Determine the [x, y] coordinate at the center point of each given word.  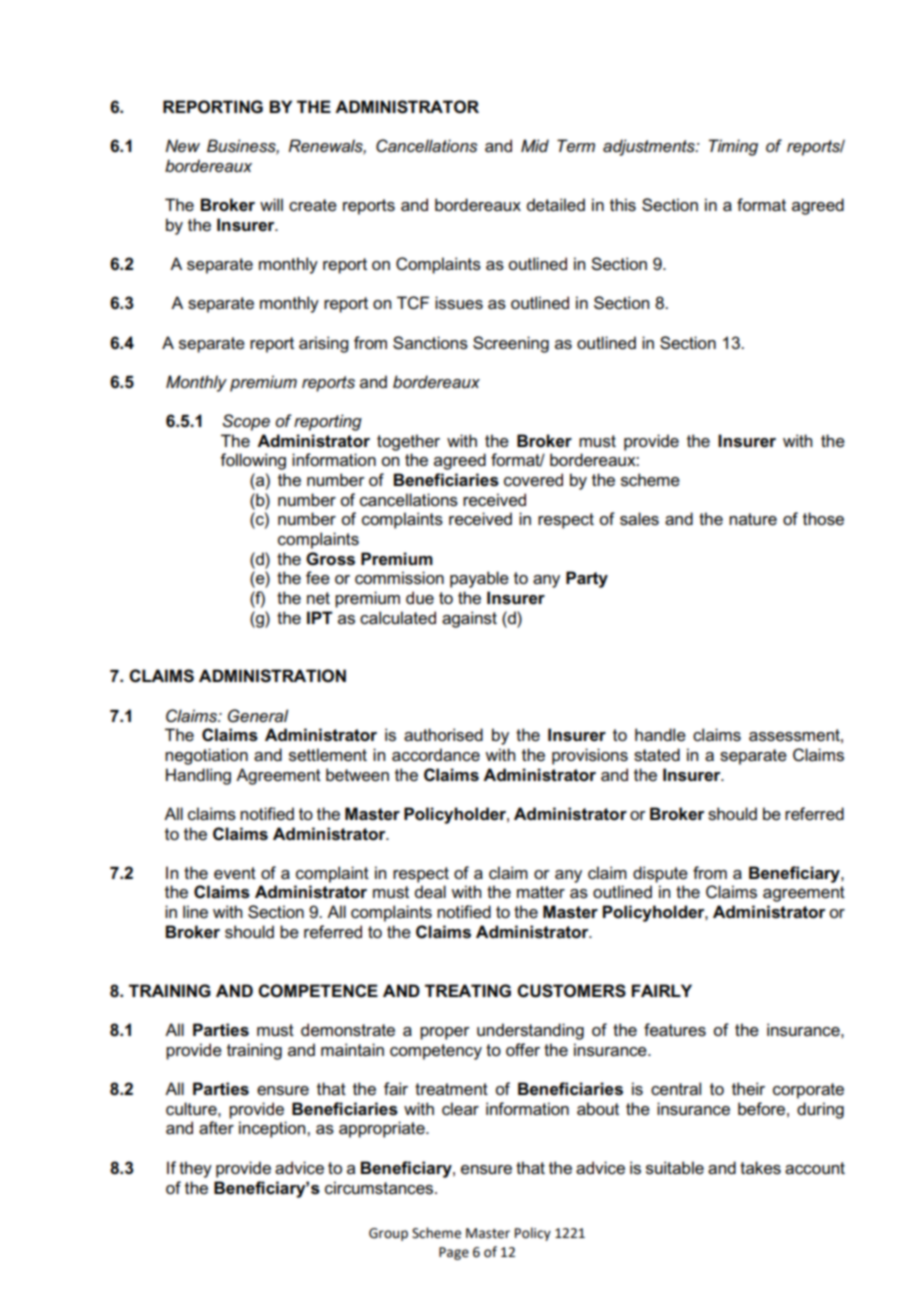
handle [660, 735]
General [258, 716]
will [271, 204]
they [195, 1169]
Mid [535, 145]
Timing [733, 147]
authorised [443, 735]
